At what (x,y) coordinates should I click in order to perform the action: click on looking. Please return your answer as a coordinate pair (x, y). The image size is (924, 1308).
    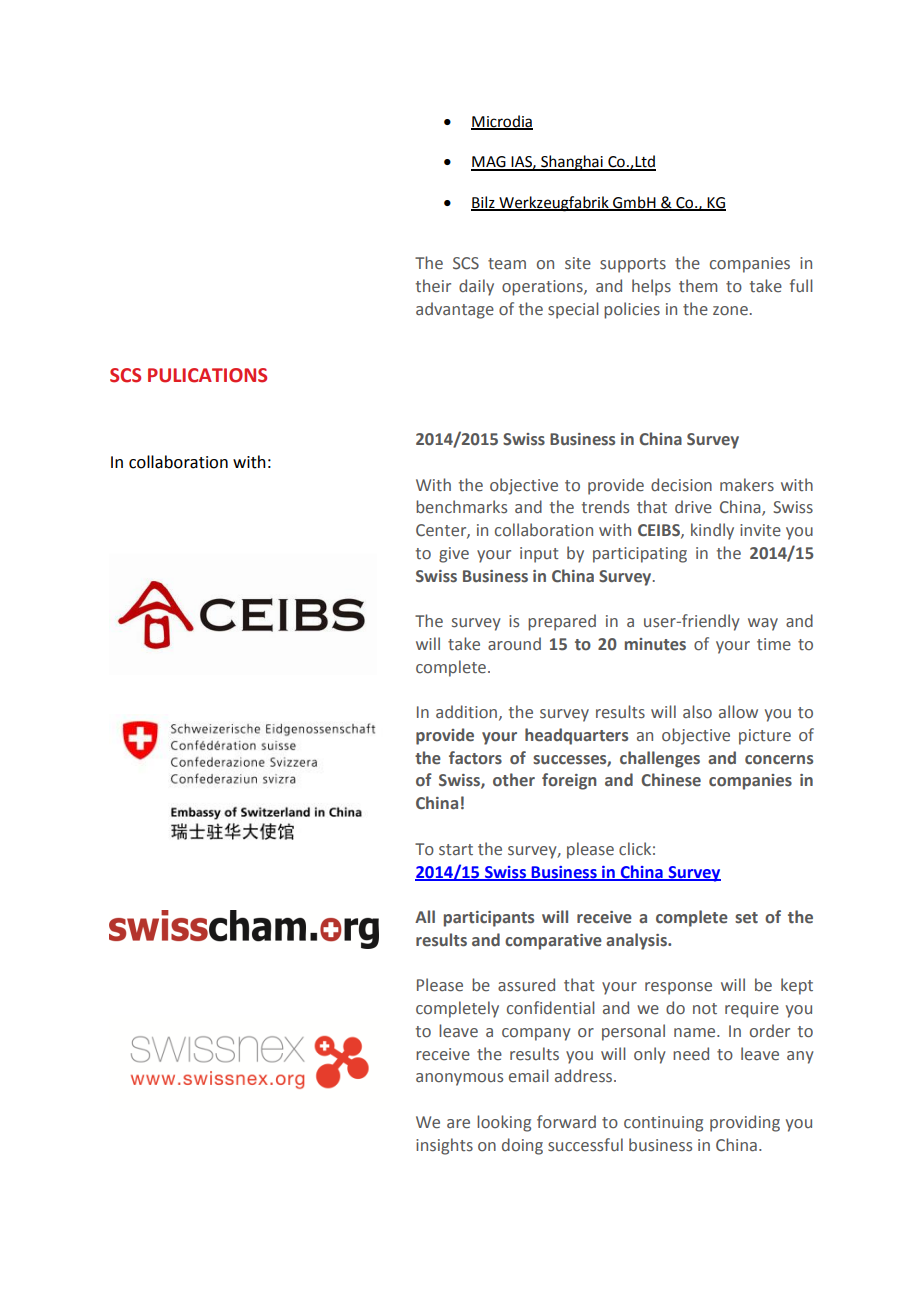
    Looking at the image, I should click on (504, 1123).
